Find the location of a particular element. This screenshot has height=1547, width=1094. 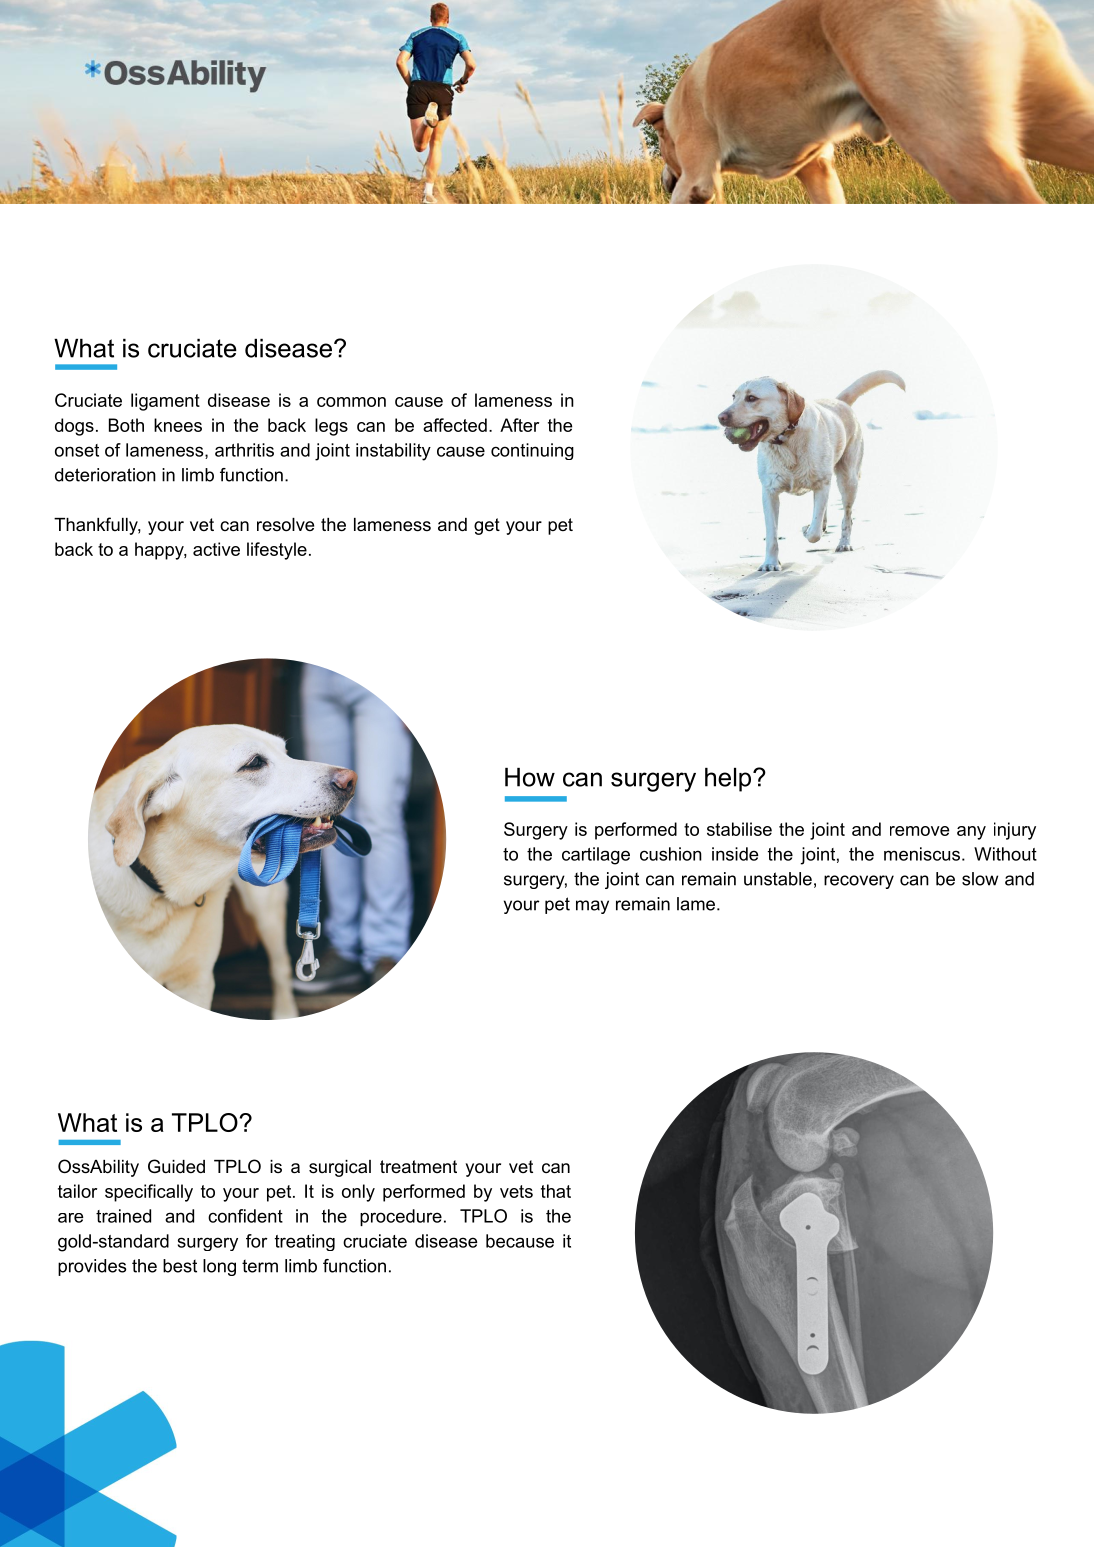

After is located at coordinates (519, 425).
